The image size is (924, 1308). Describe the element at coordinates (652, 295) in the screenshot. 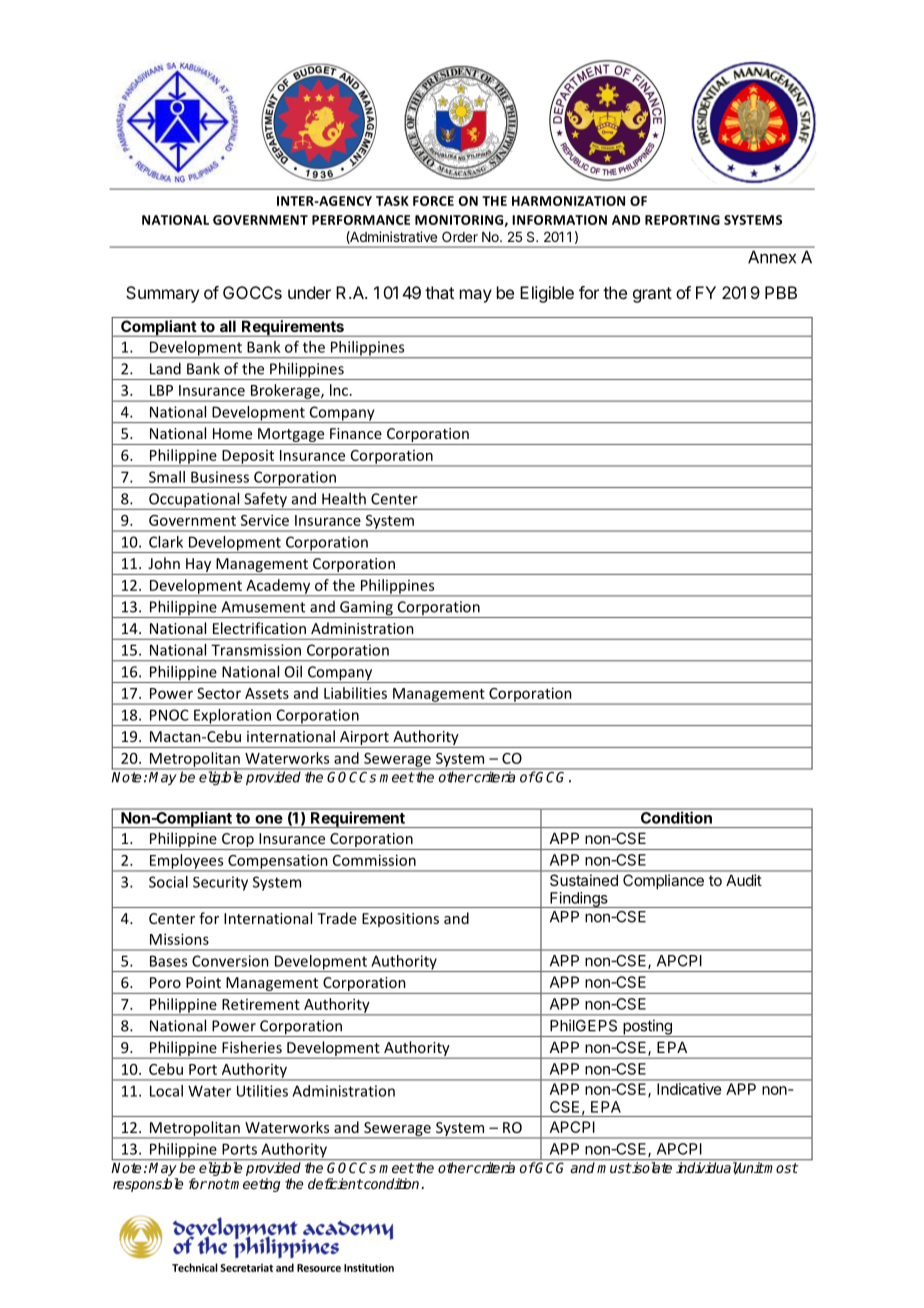

I see `grant` at that location.
